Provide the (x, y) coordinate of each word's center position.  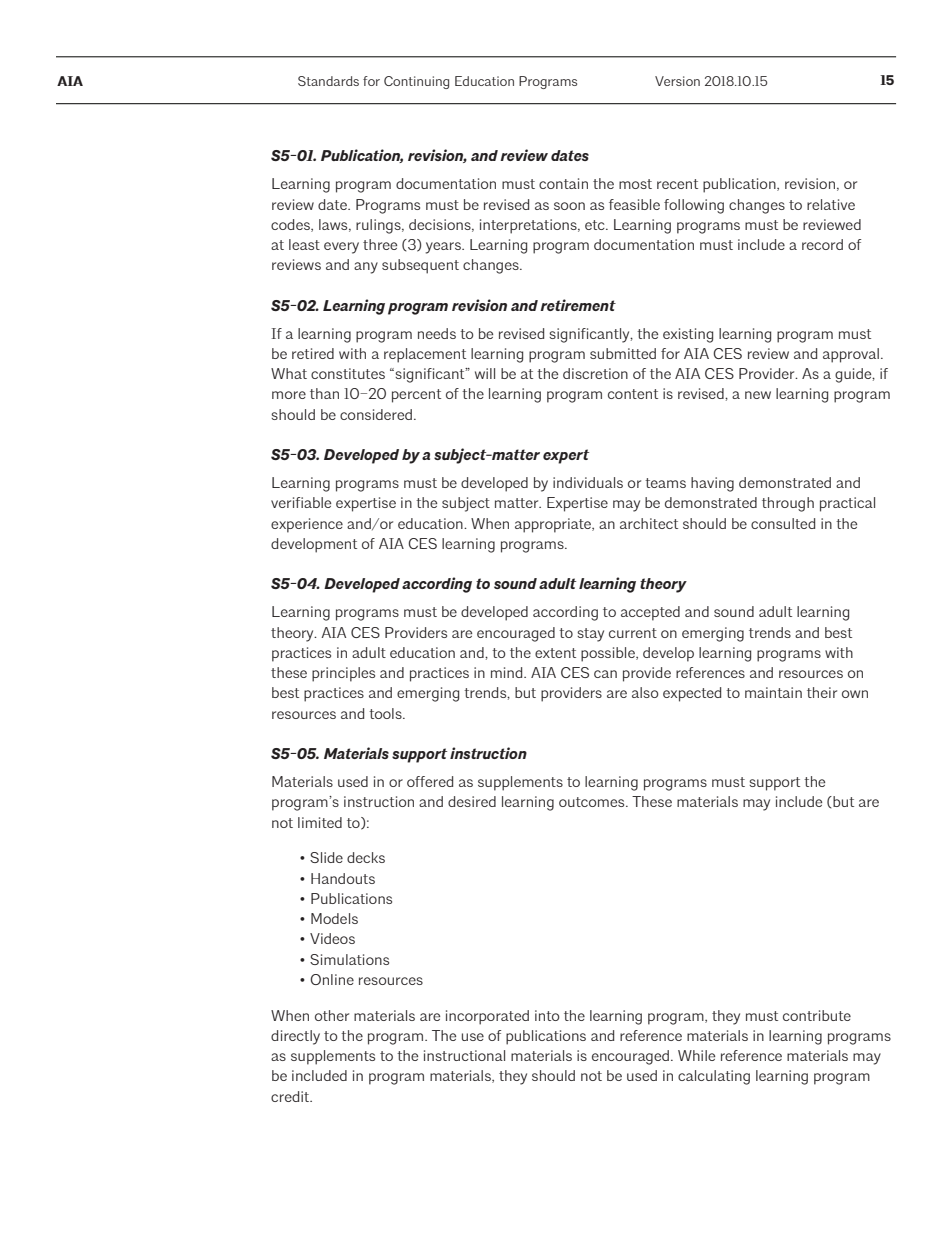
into (547, 1015)
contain (563, 183)
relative (831, 204)
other (332, 1015)
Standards (328, 81)
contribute (817, 1015)
